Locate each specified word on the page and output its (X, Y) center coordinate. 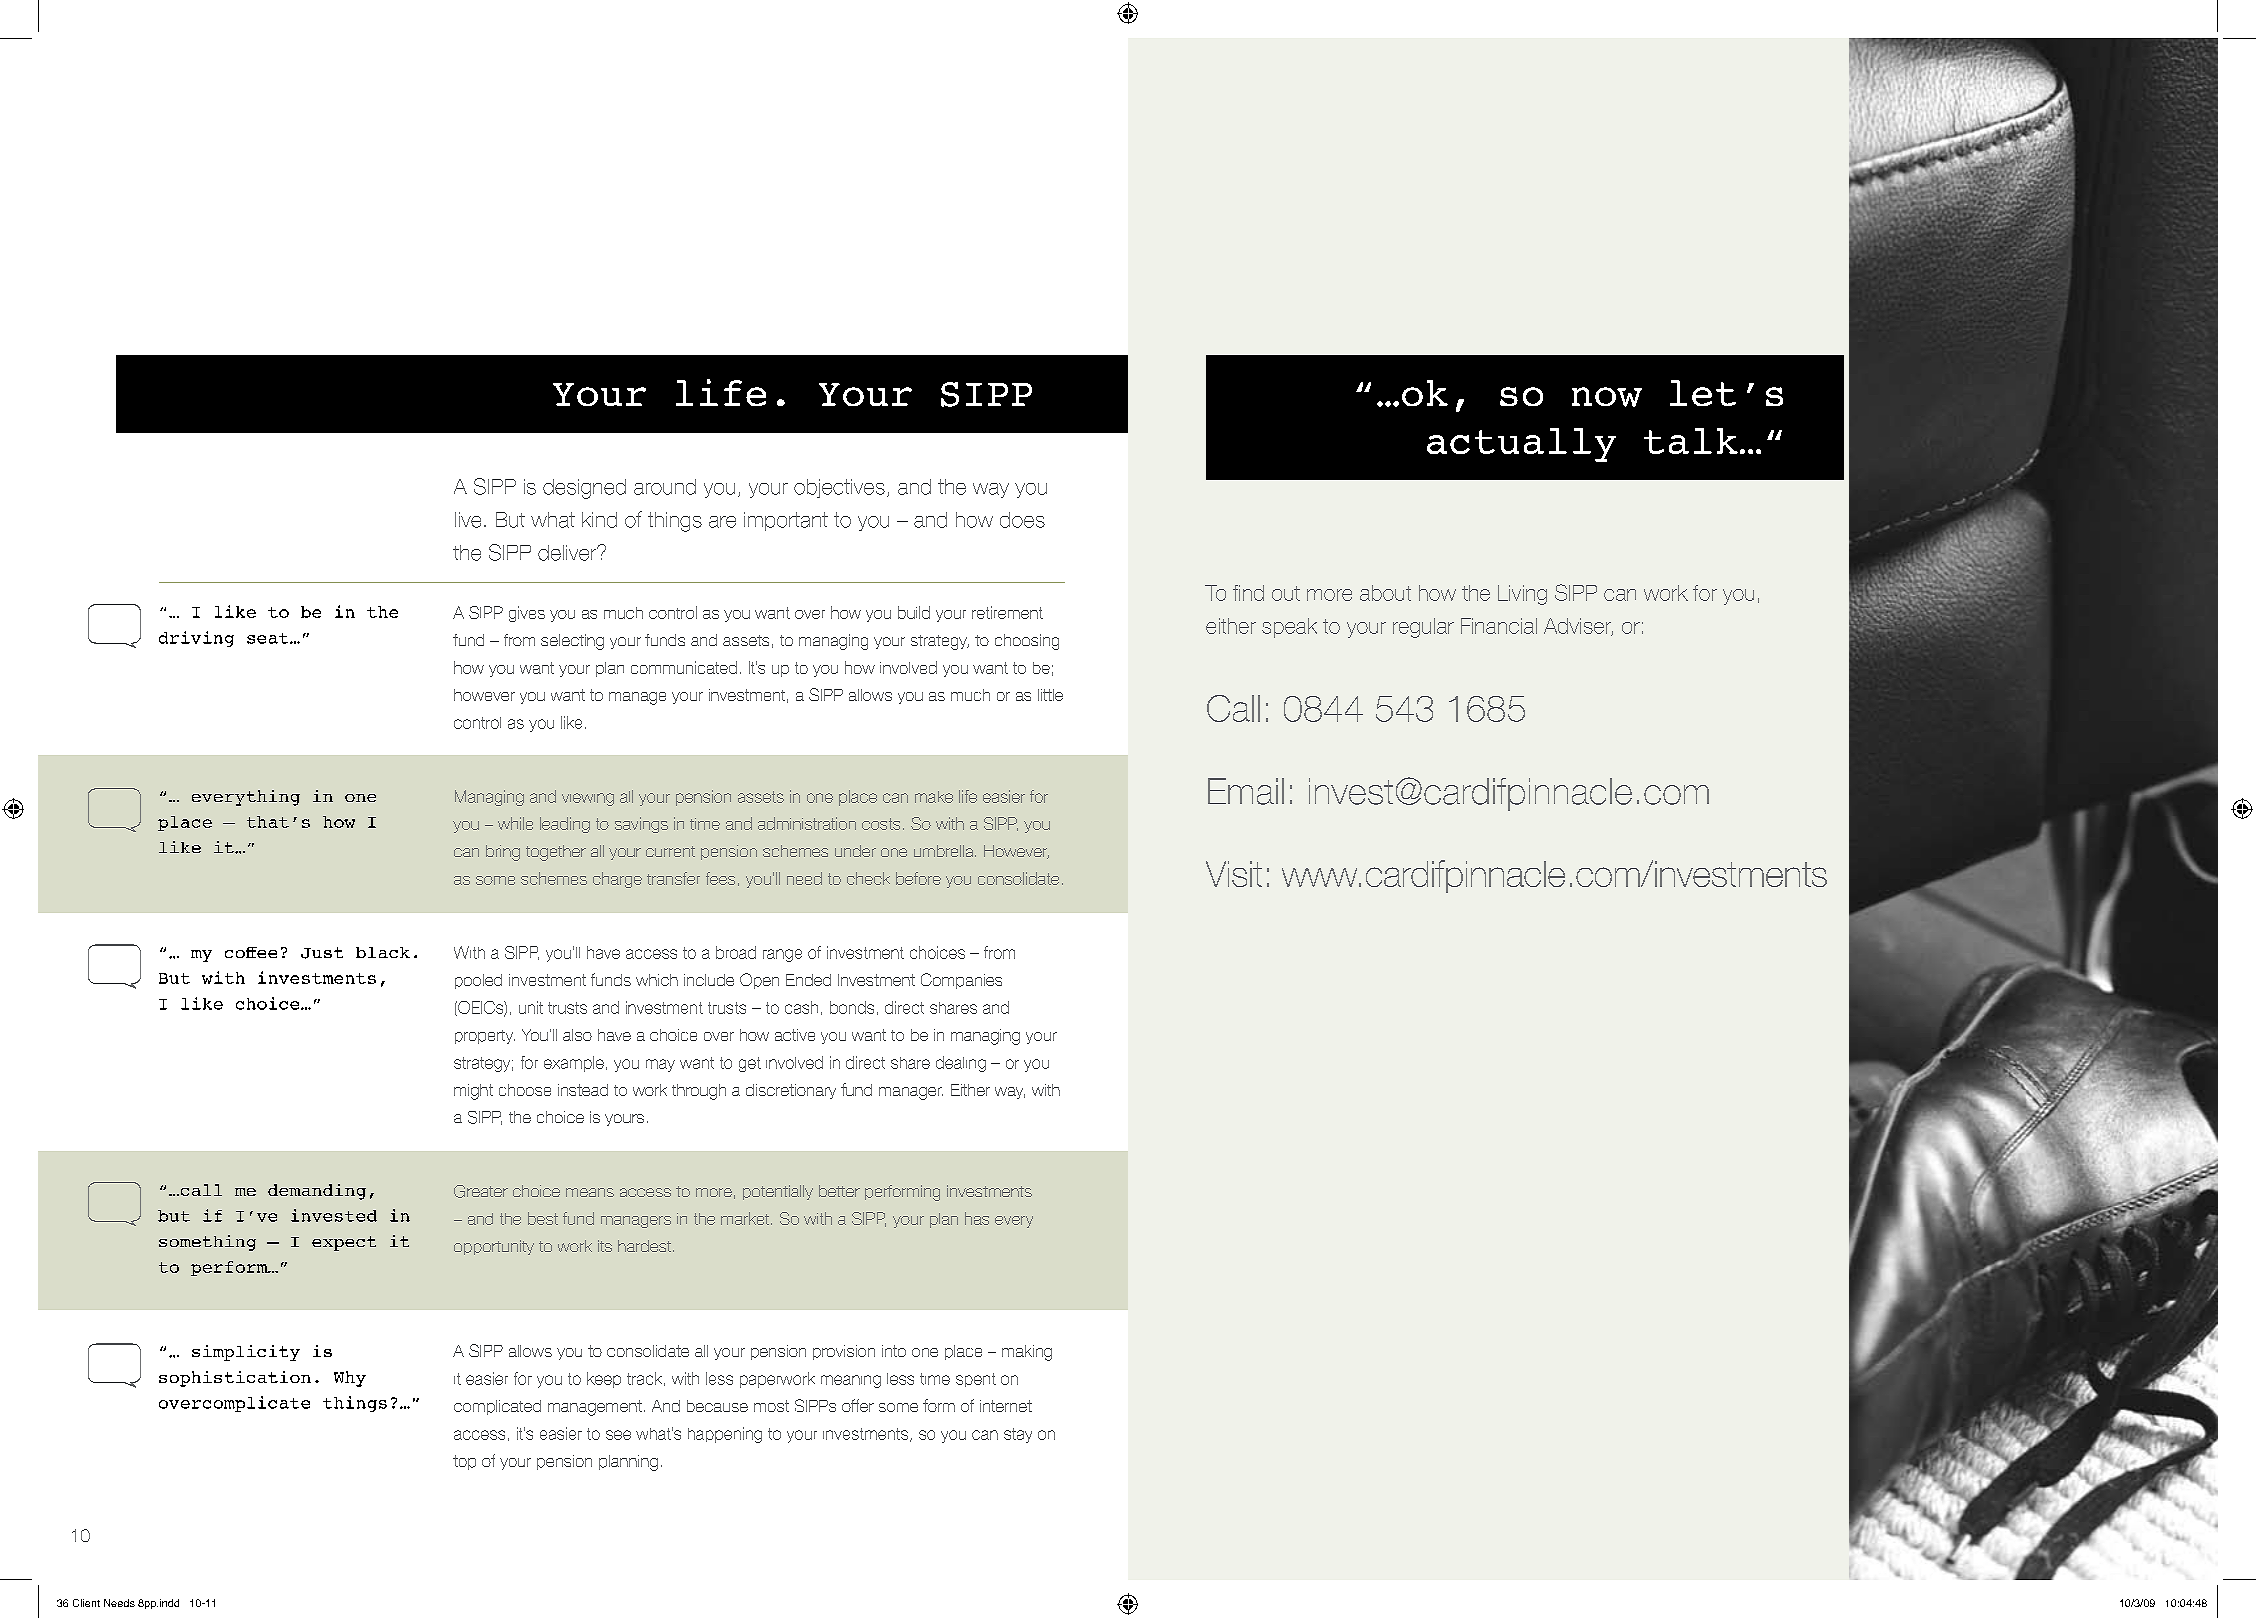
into (894, 1351)
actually (1521, 445)
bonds (852, 1007)
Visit (1234, 874)
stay (1018, 1435)
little (1050, 695)
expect (344, 1243)
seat (269, 638)
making (1027, 1353)
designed (584, 489)
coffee (251, 952)
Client (86, 1603)
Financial (1499, 626)
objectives (839, 488)
